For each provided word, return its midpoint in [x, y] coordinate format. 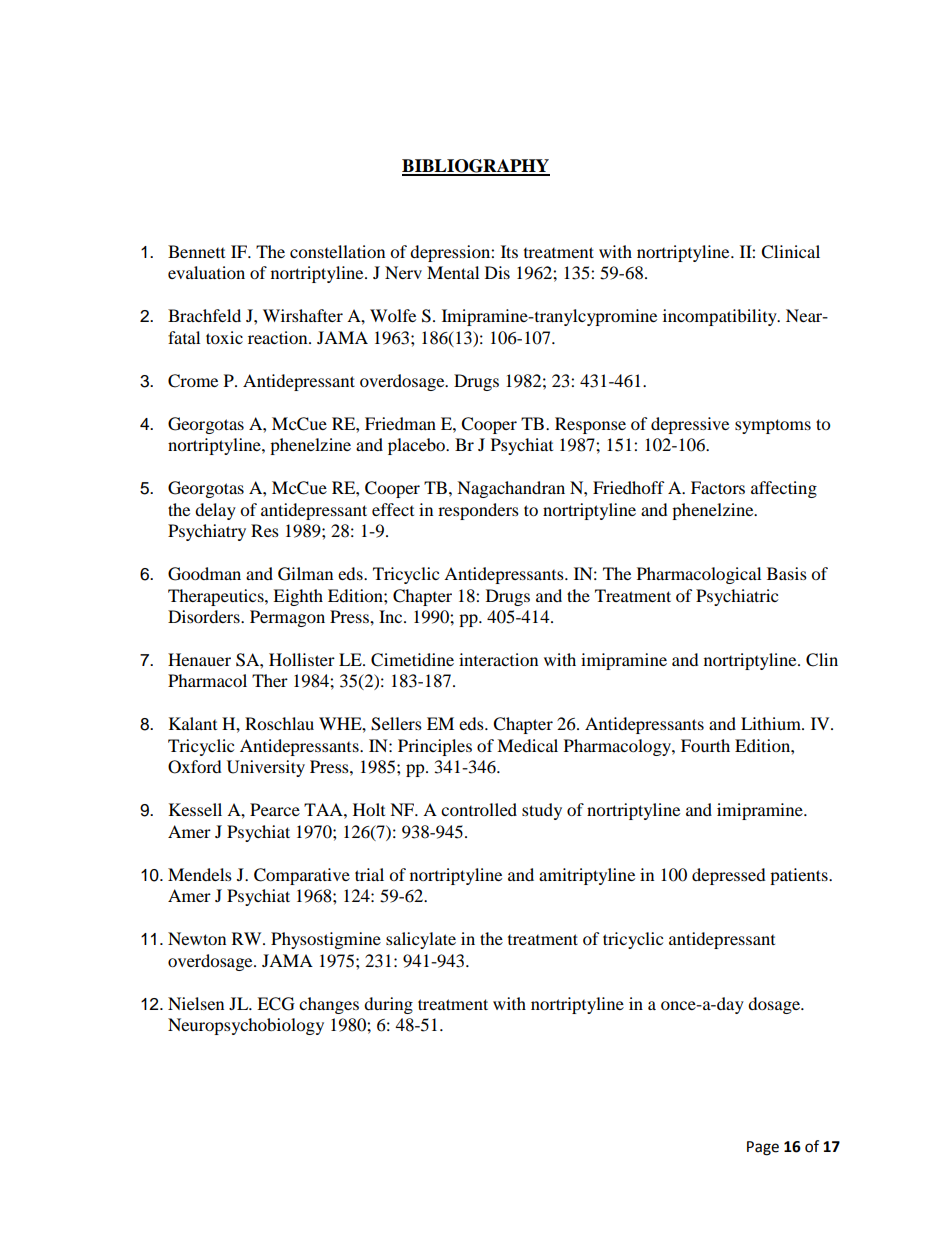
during [388, 1005]
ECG [276, 1004]
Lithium [772, 723]
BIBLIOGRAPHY [476, 167]
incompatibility [721, 317]
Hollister [302, 659]
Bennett [196, 251]
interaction [498, 659]
